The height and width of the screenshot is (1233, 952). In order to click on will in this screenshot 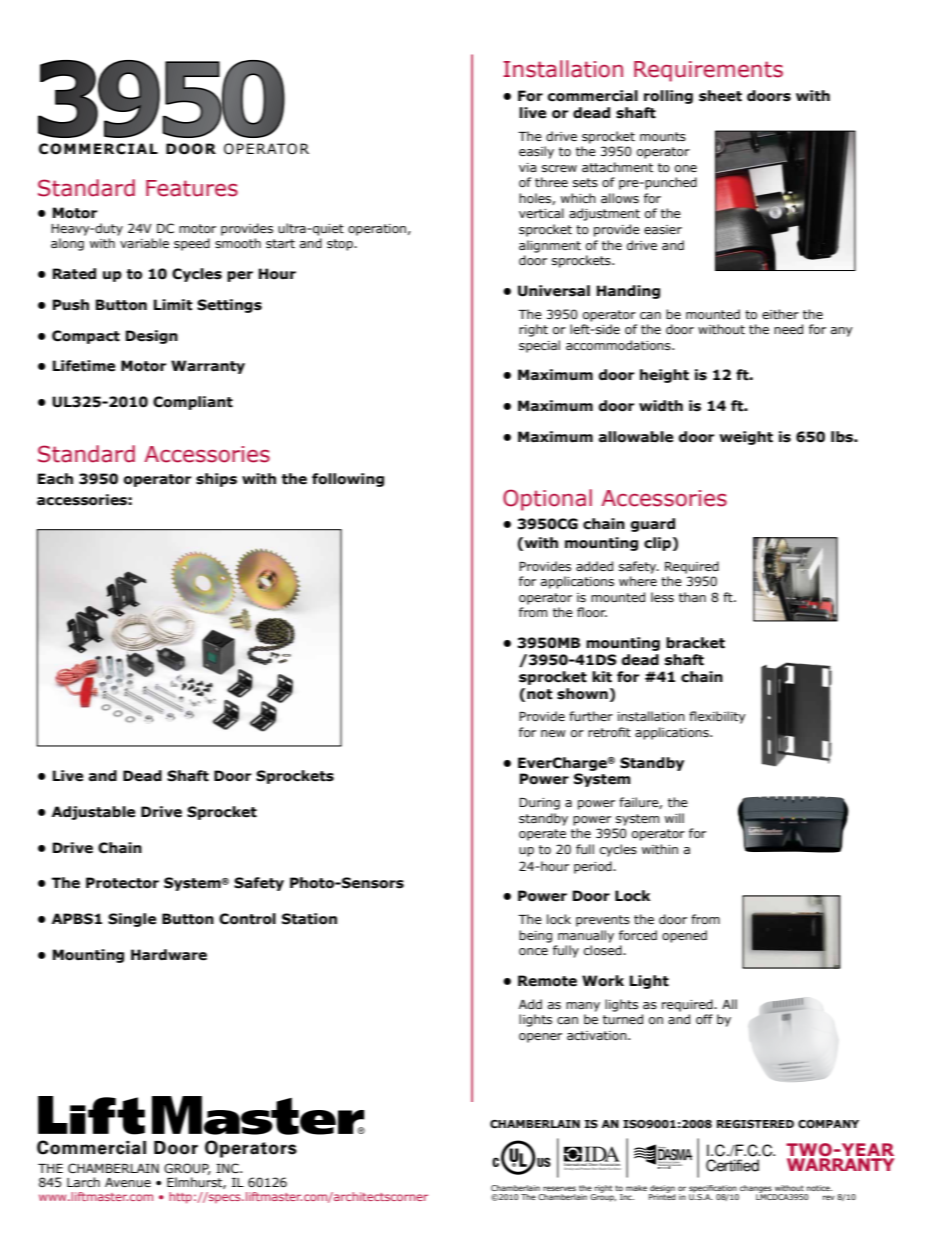, I will do `click(674, 818)`.
